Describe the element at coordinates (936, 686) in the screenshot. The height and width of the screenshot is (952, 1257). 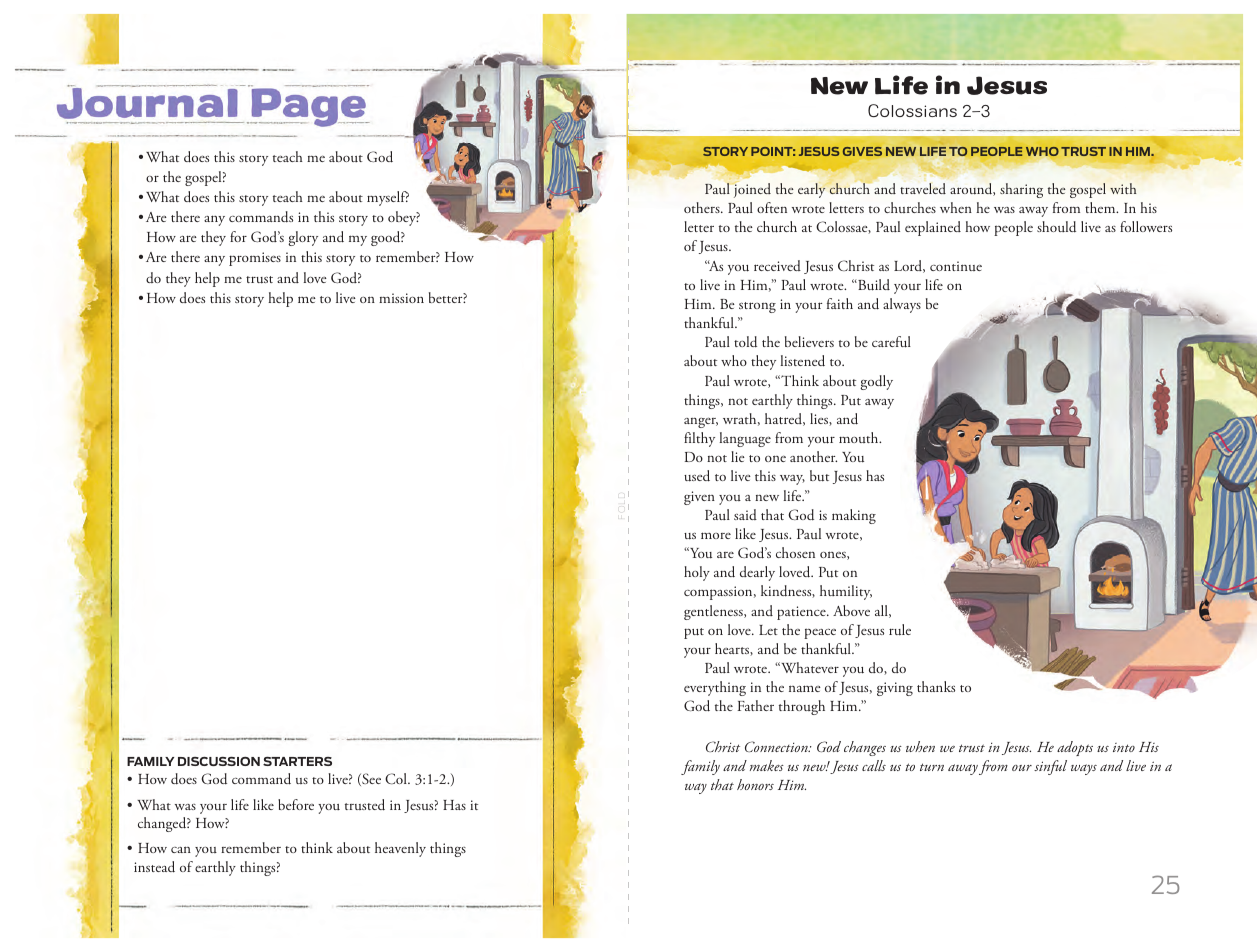
I see `thanks` at that location.
